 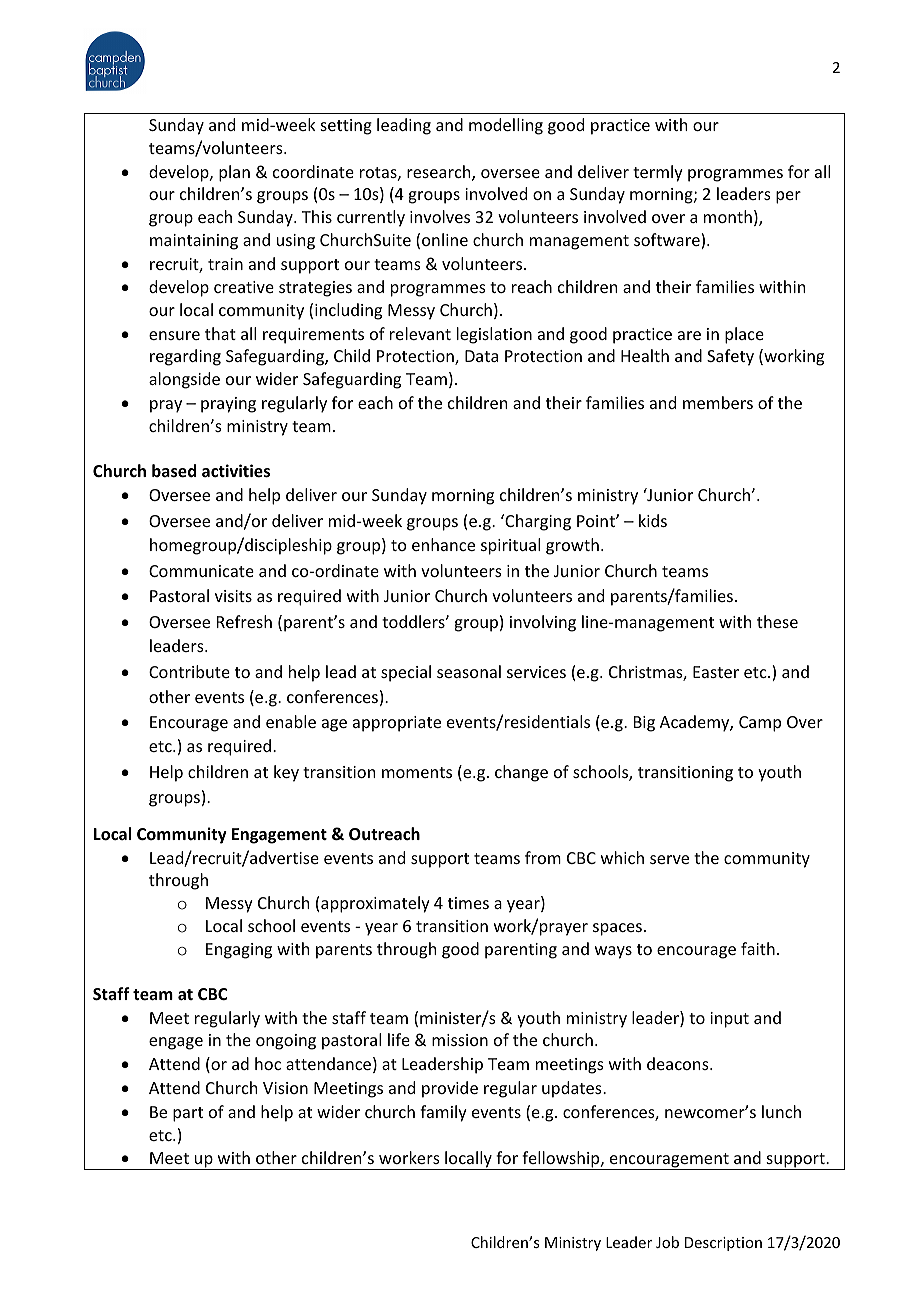 What do you see at coordinates (658, 173) in the screenshot?
I see `termly` at bounding box center [658, 173].
